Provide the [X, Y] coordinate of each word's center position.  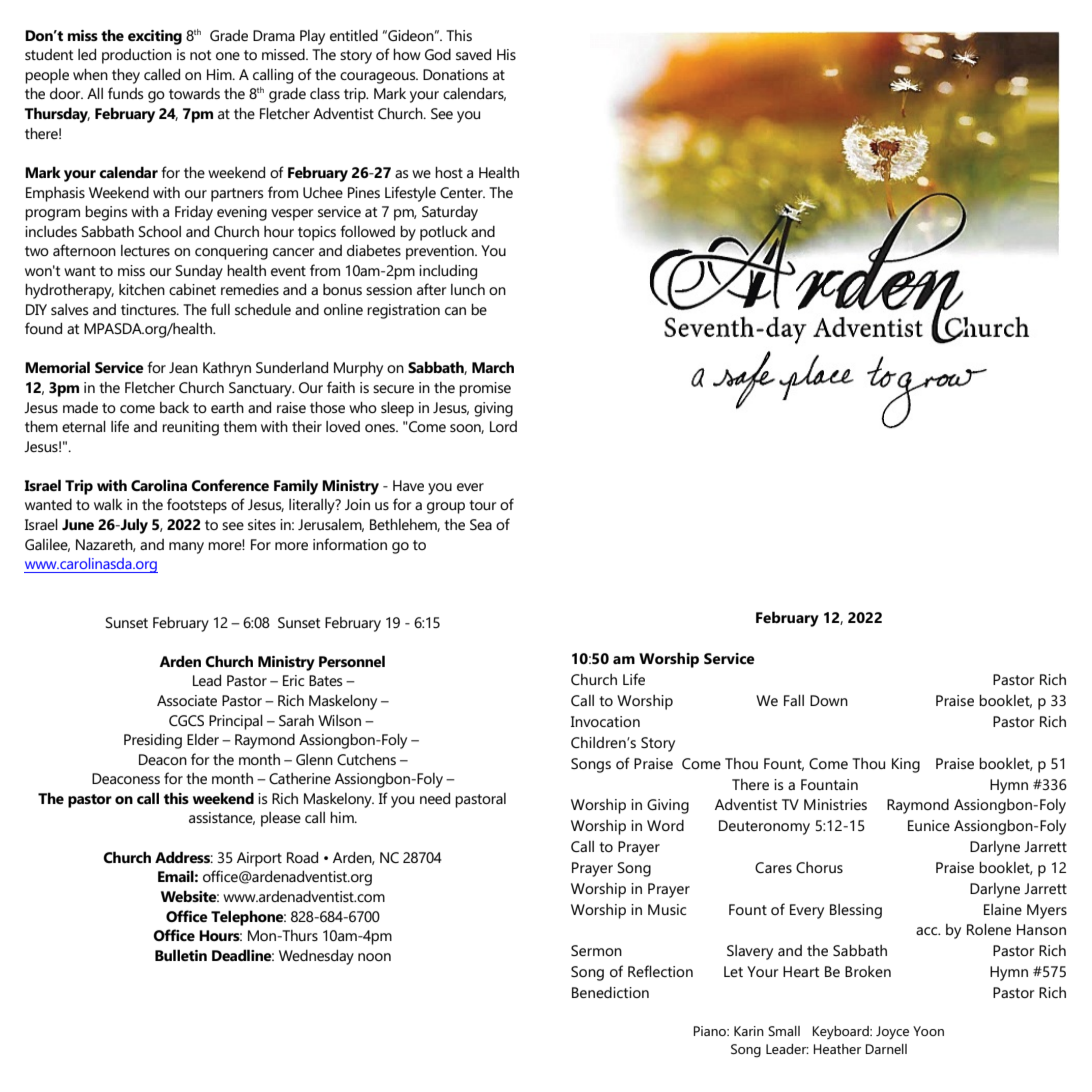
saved [473, 54]
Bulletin [181, 955]
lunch [468, 289]
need [435, 798]
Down [829, 700]
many [186, 548]
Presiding [153, 741]
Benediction [610, 992]
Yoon [928, 1031]
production [137, 56]
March [493, 367]
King [906, 765]
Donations [455, 74]
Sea [481, 524]
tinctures [149, 309]
